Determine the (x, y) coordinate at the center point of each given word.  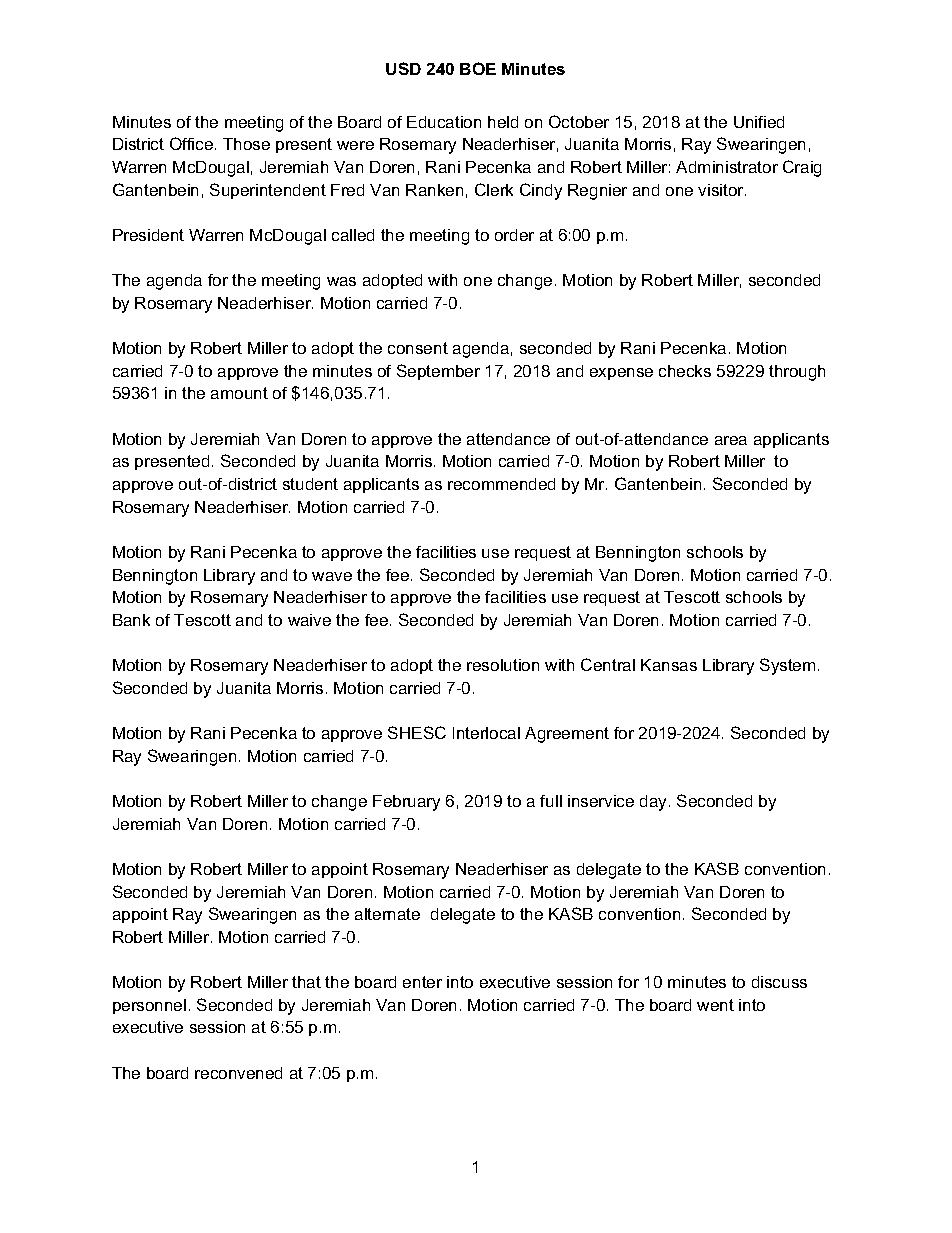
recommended (501, 484)
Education (444, 122)
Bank (131, 620)
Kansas (669, 665)
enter (422, 982)
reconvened (238, 1073)
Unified (759, 122)
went (715, 1005)
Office (193, 143)
